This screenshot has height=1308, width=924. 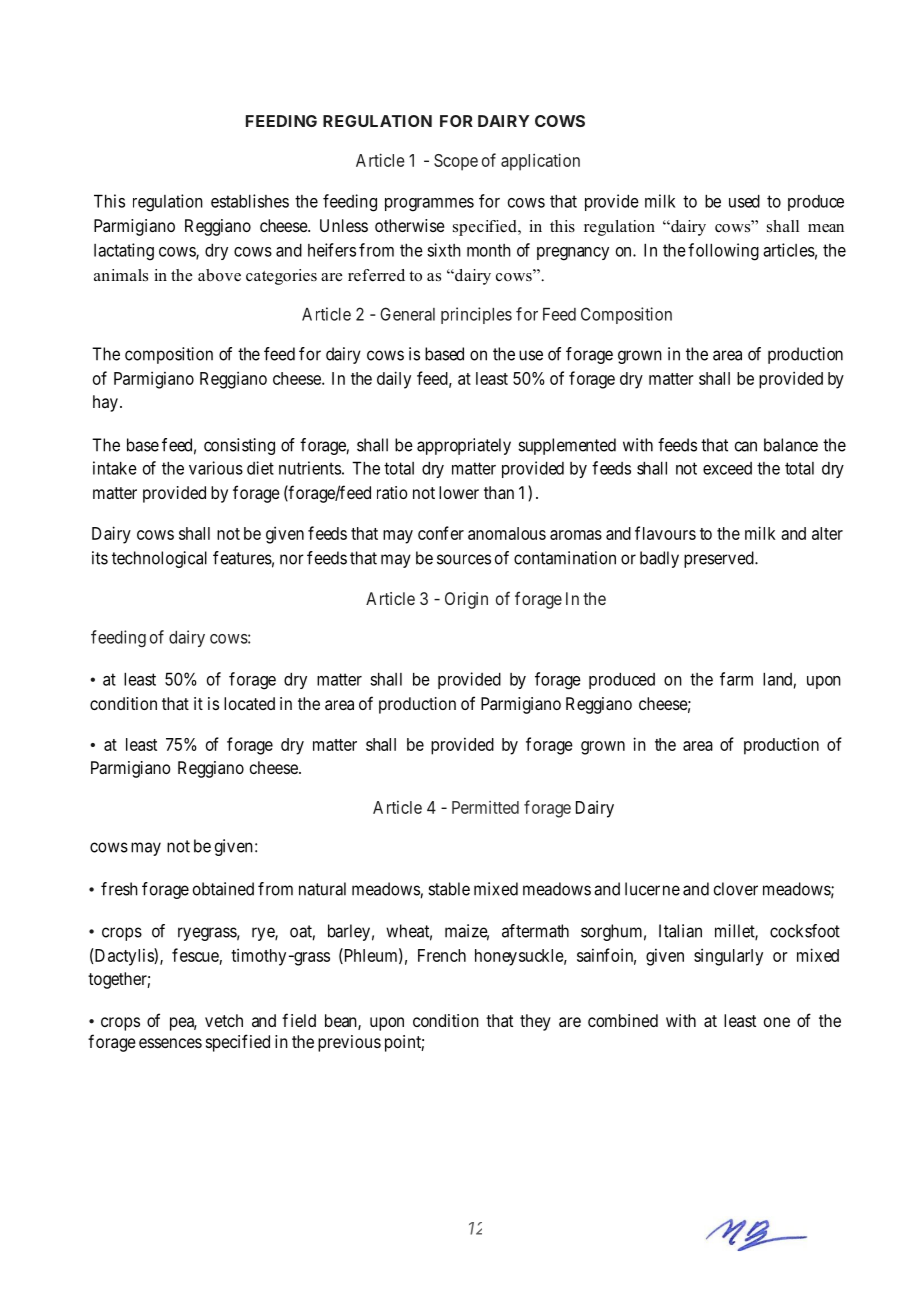 I want to click on establishes, so click(x=250, y=201).
